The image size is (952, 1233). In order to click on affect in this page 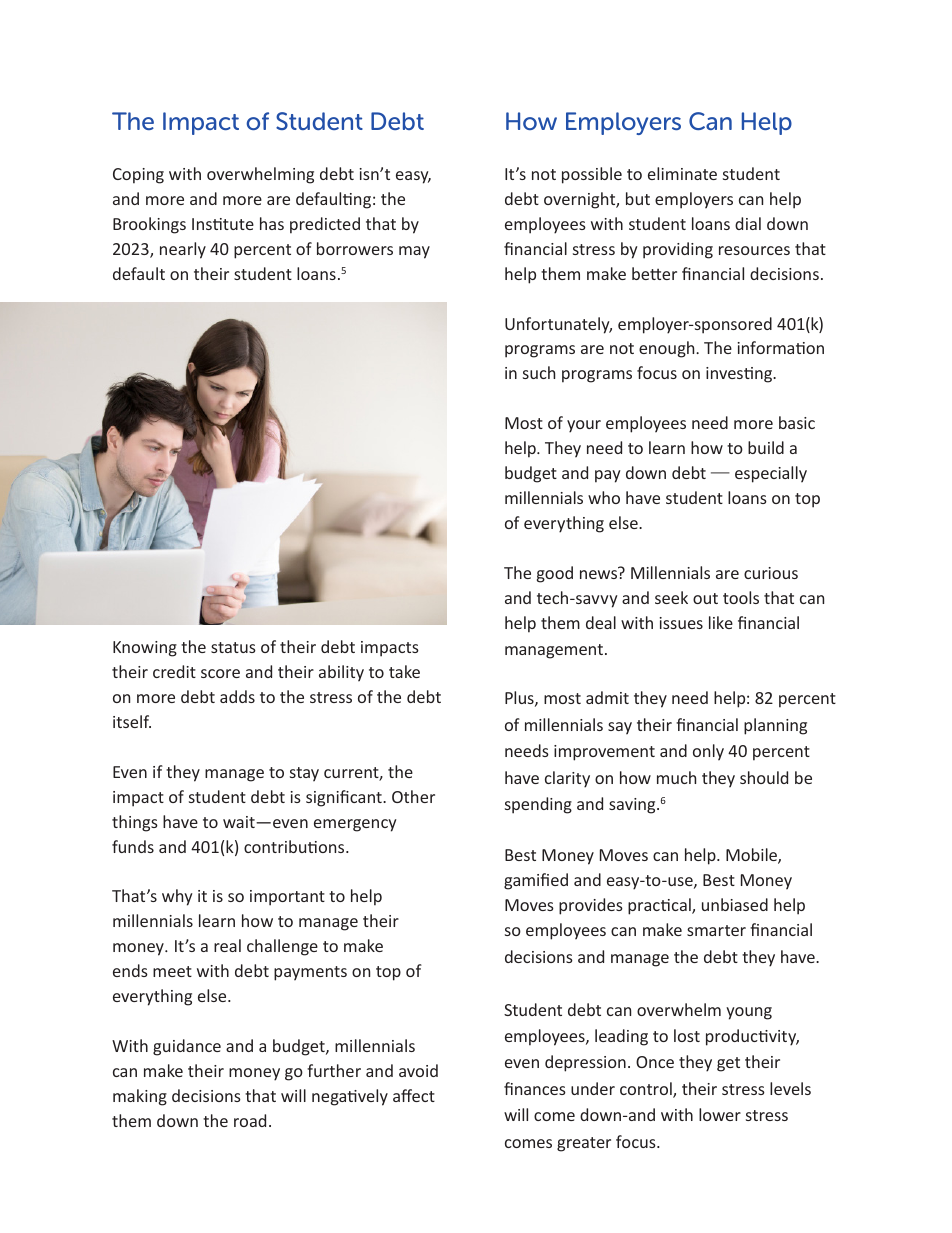, I will do `click(414, 1095)`.
